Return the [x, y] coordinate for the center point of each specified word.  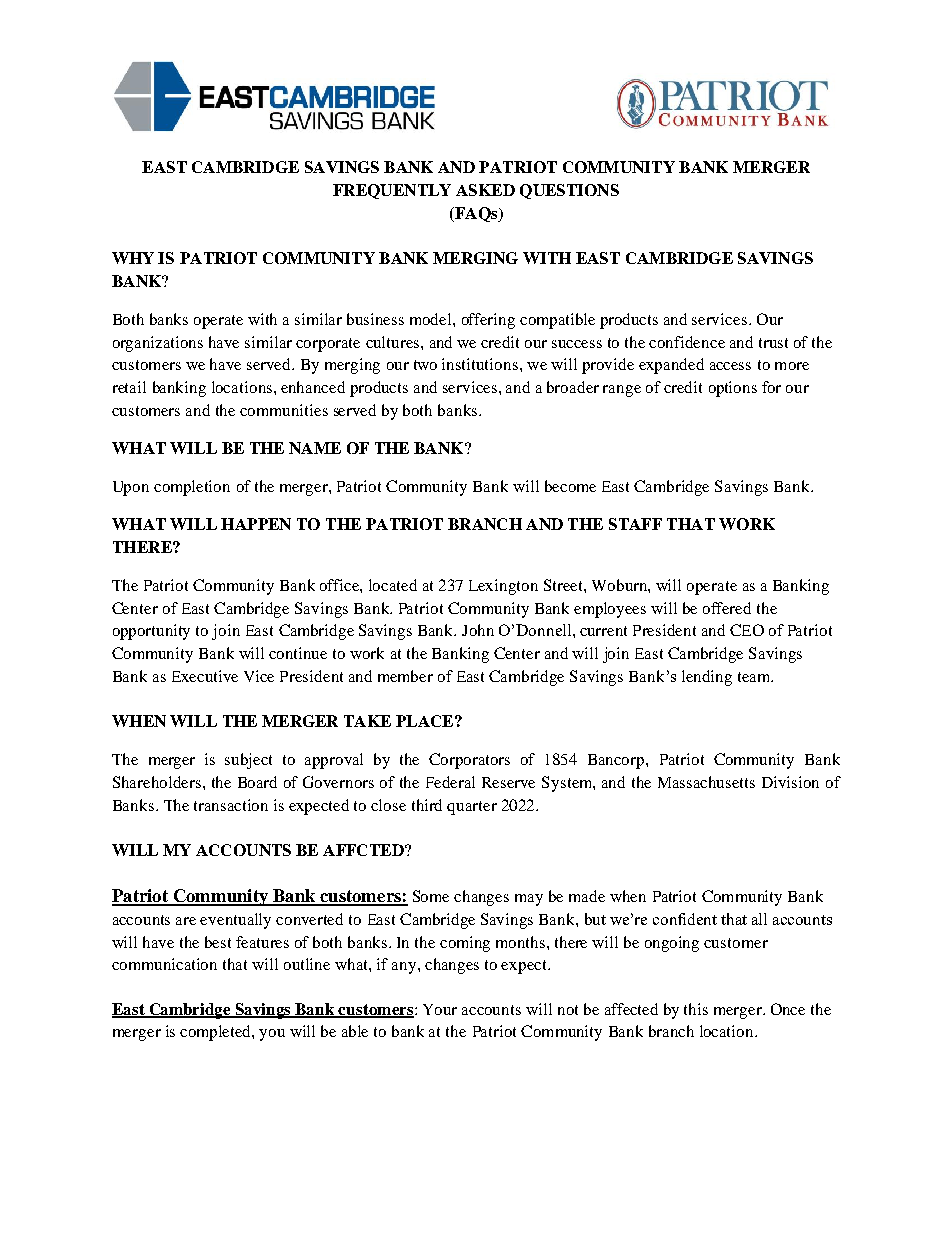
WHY [133, 258]
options [733, 389]
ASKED [485, 190]
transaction [231, 805]
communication [164, 964]
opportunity [151, 632]
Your [440, 1009]
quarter [472, 808]
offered [727, 608]
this [696, 1009]
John [478, 630]
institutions [480, 364]
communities [284, 410]
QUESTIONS [569, 191]
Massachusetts [706, 782]
